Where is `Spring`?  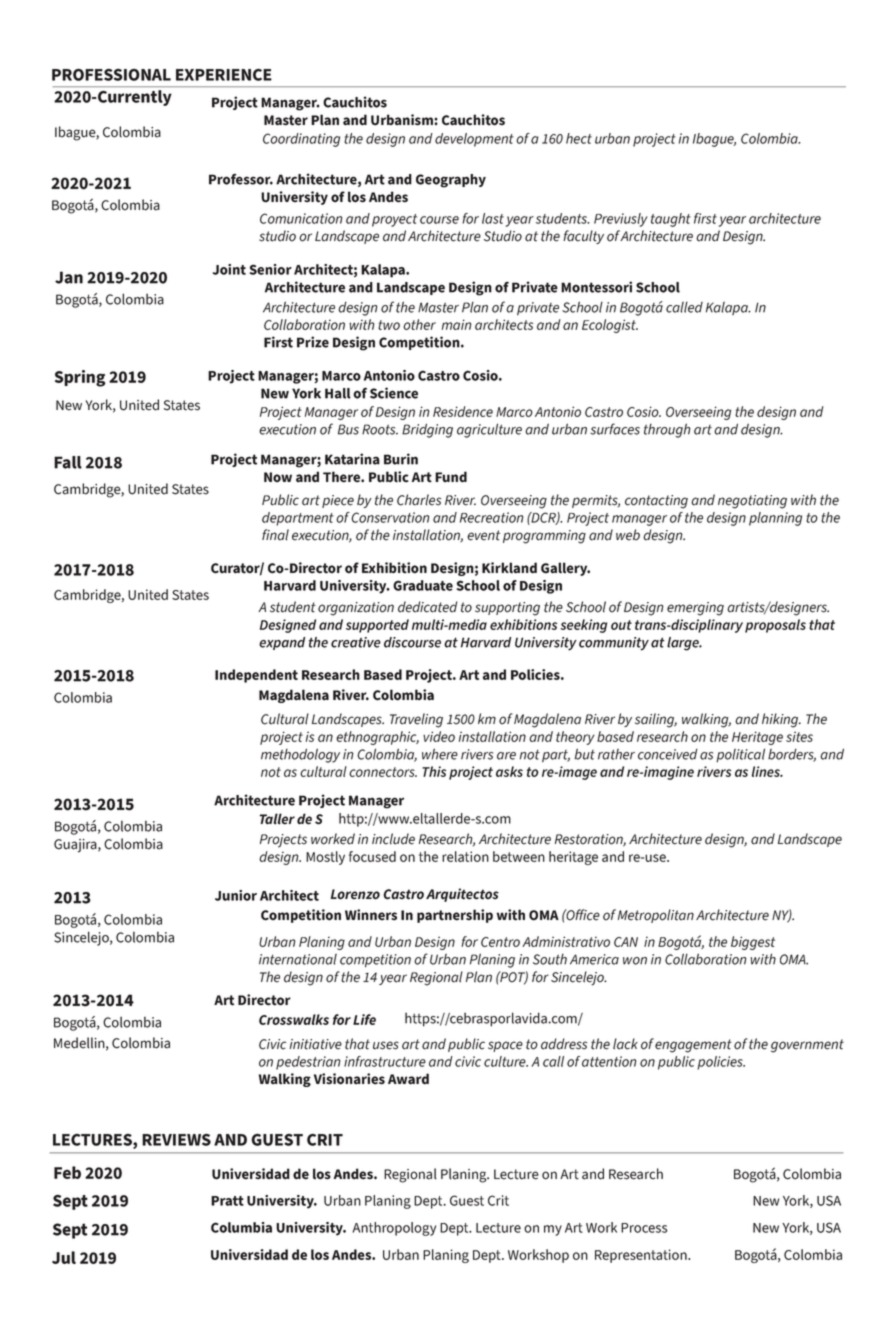
Spring is located at coordinates (80, 378).
